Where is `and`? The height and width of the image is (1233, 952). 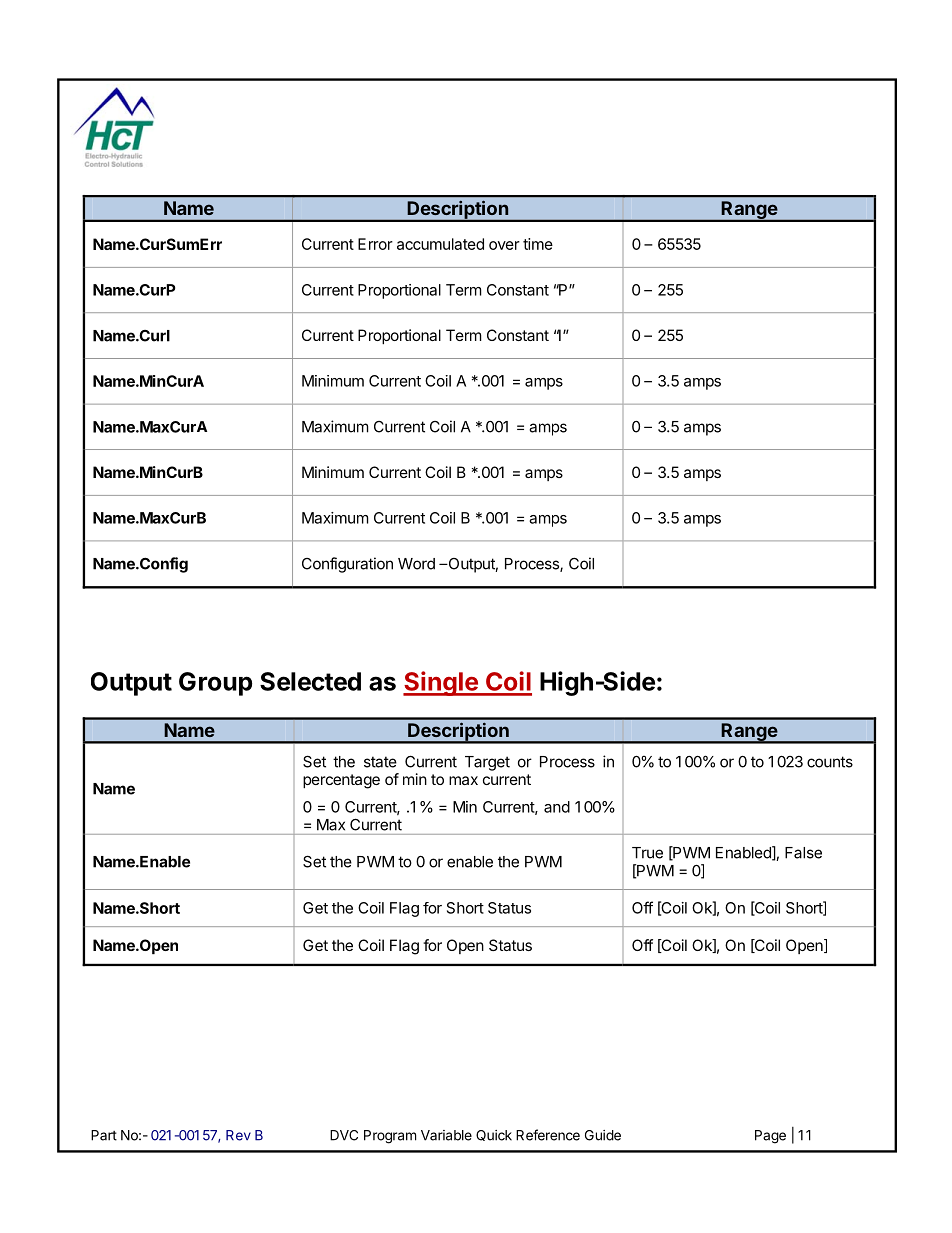 and is located at coordinates (557, 807).
